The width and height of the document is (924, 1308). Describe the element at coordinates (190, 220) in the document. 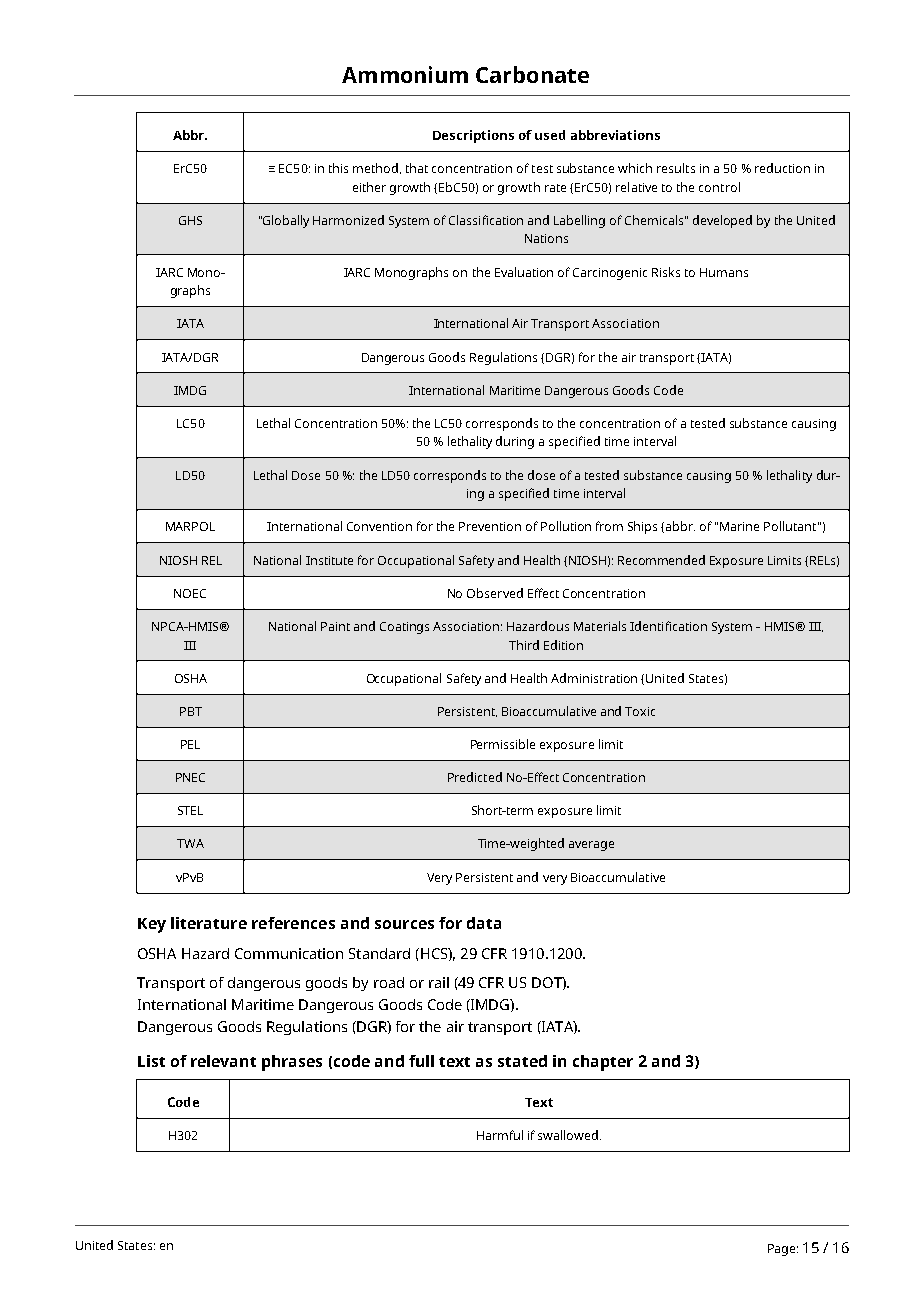

I see `GHS` at that location.
